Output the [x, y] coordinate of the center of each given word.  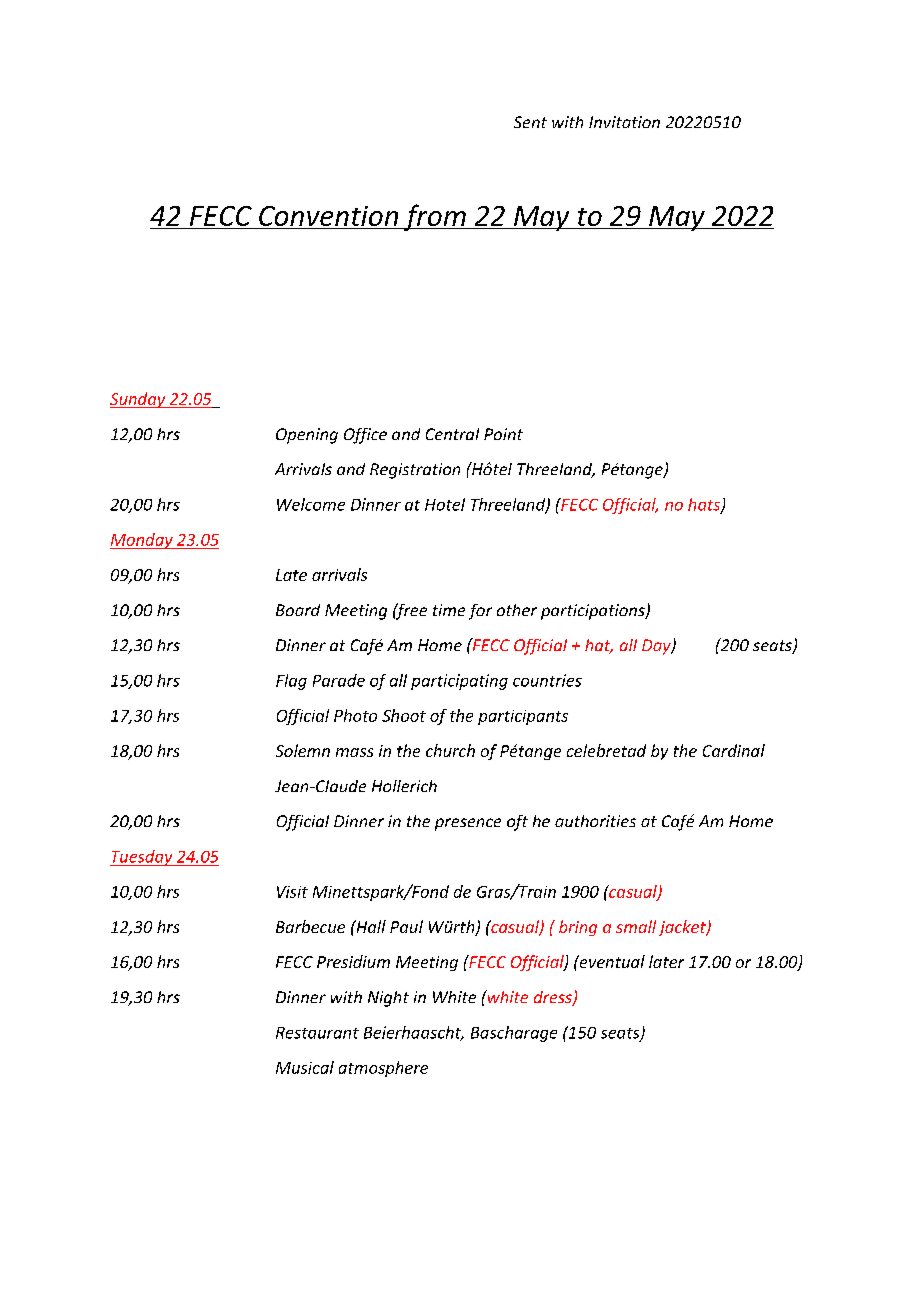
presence [468, 824]
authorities [595, 821]
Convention [328, 217]
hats [705, 505]
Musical [305, 1067]
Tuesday [142, 858]
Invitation [624, 122]
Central [452, 434]
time [449, 610]
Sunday [139, 400]
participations [594, 612]
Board [298, 610]
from [434, 217]
